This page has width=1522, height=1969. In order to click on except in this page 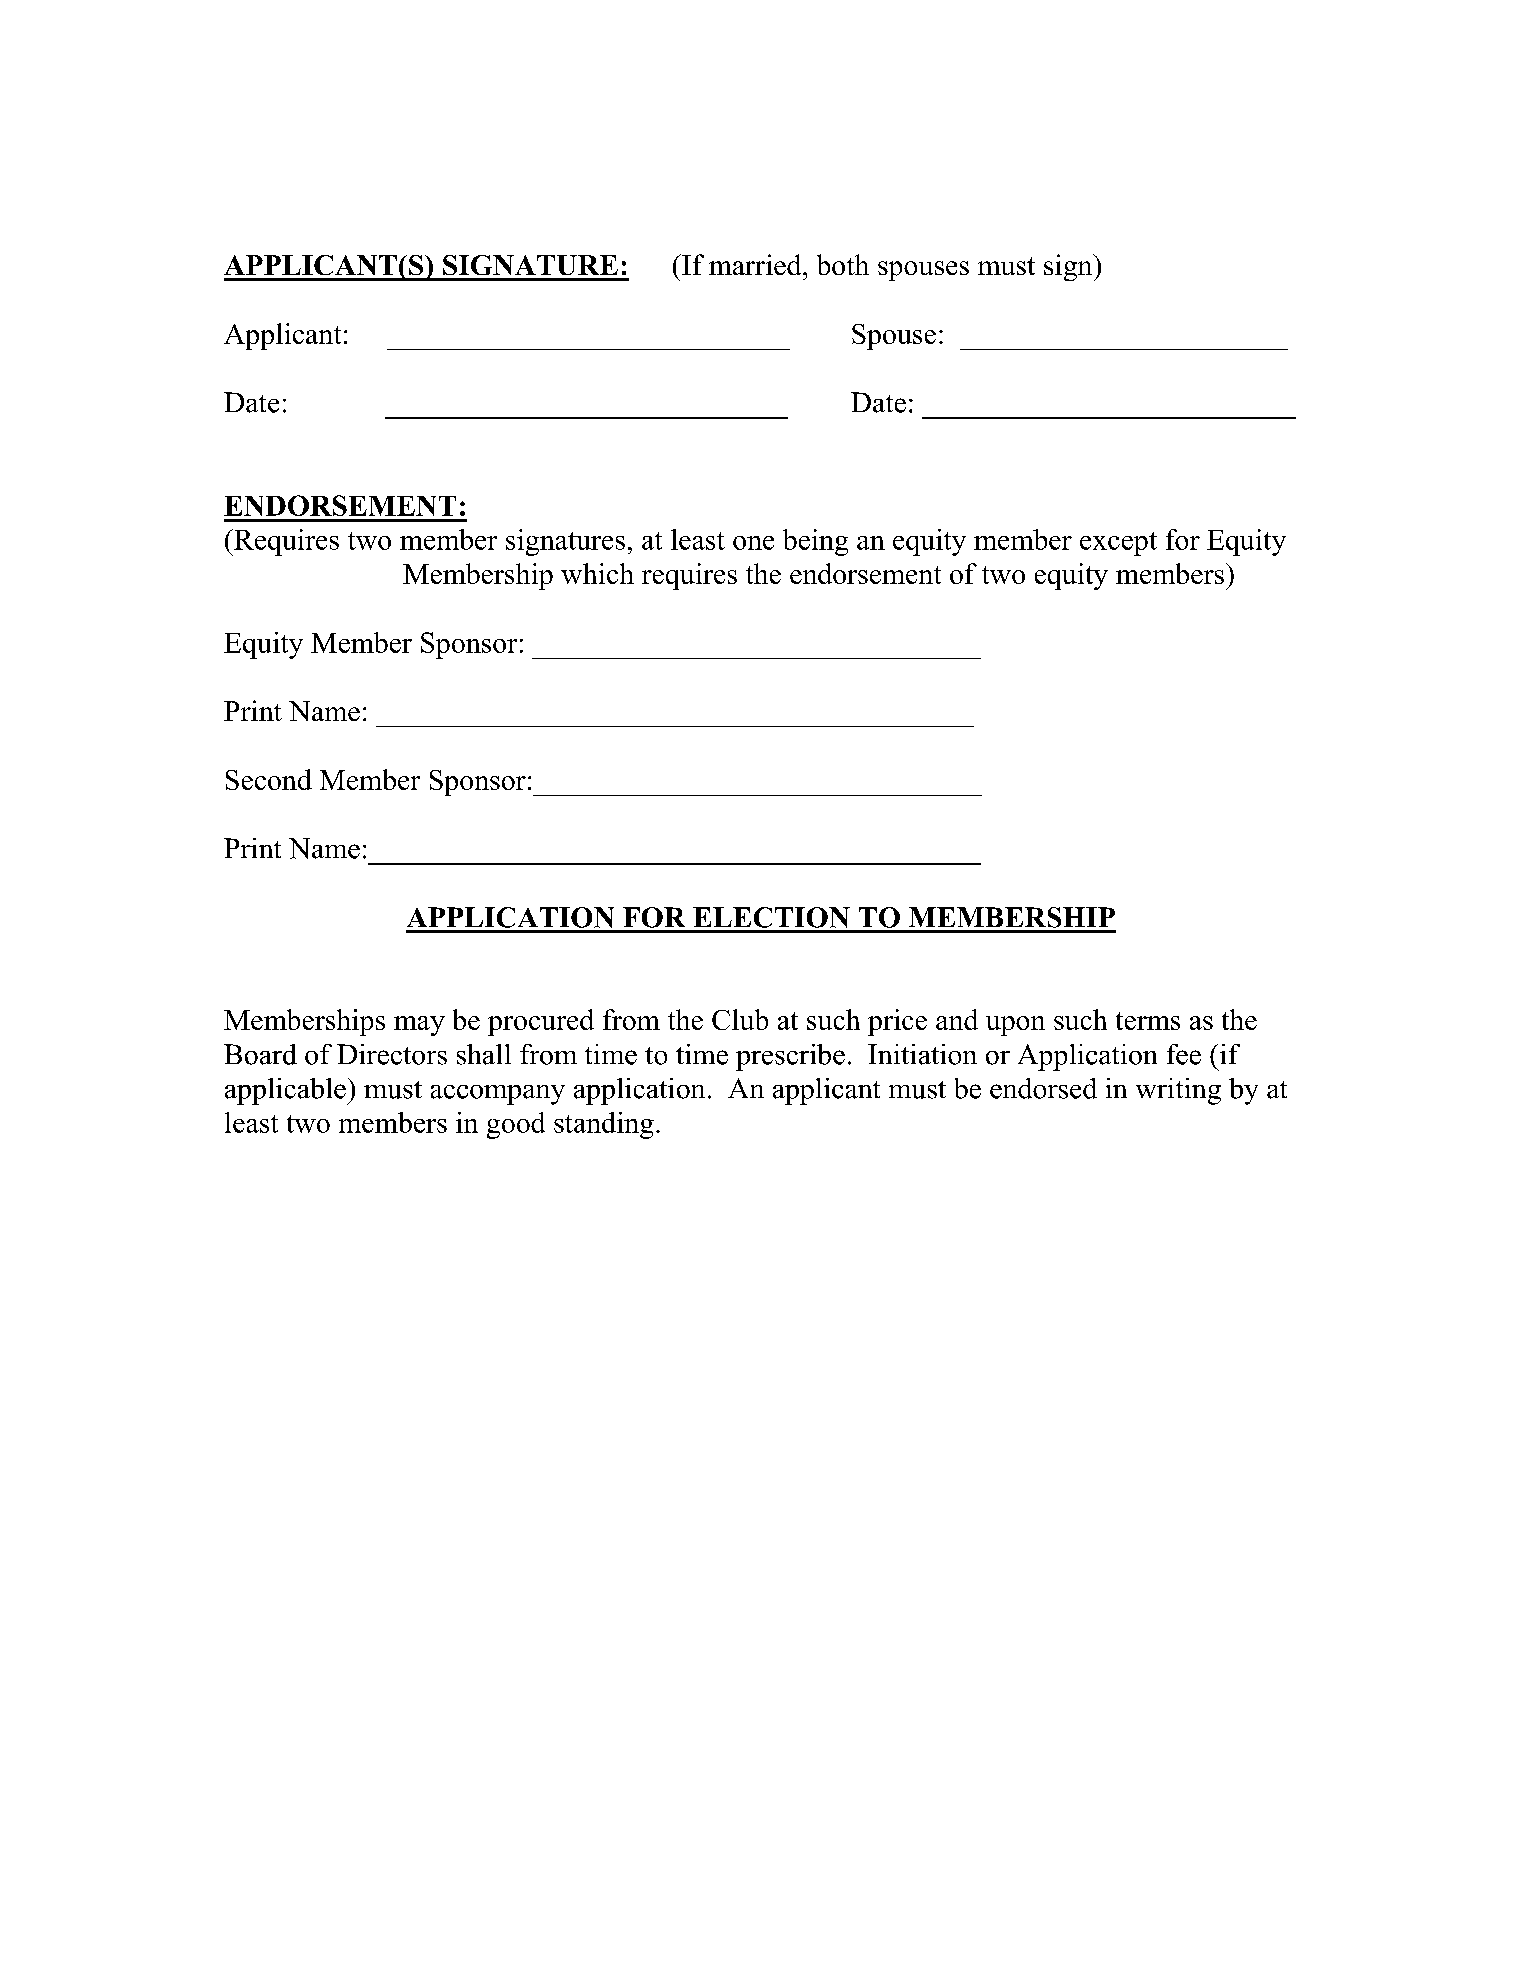, I will do `click(1118, 544)`.
